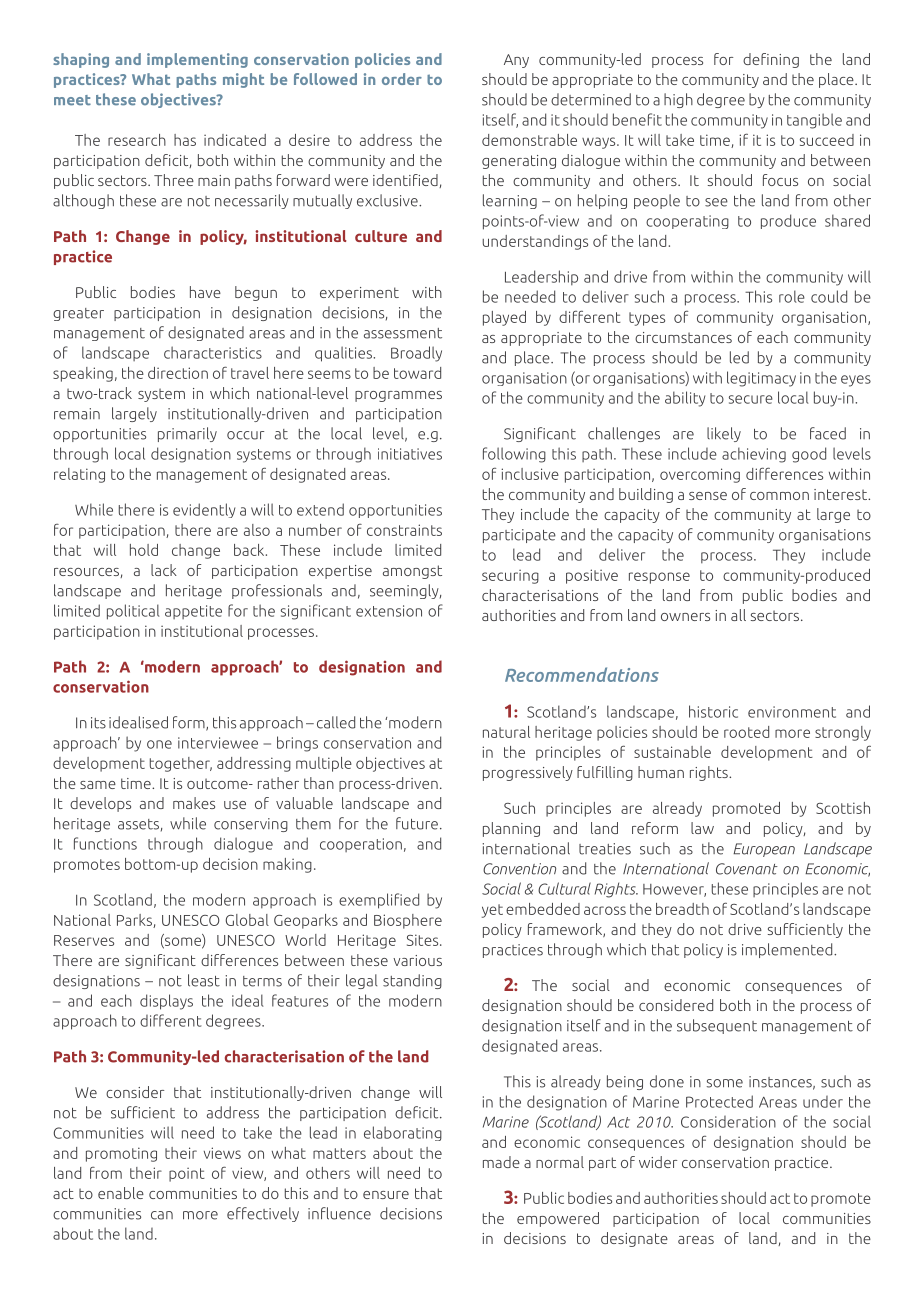 This page has height=1308, width=924. Describe the element at coordinates (121, 1193) in the page. I see `enable` at that location.
